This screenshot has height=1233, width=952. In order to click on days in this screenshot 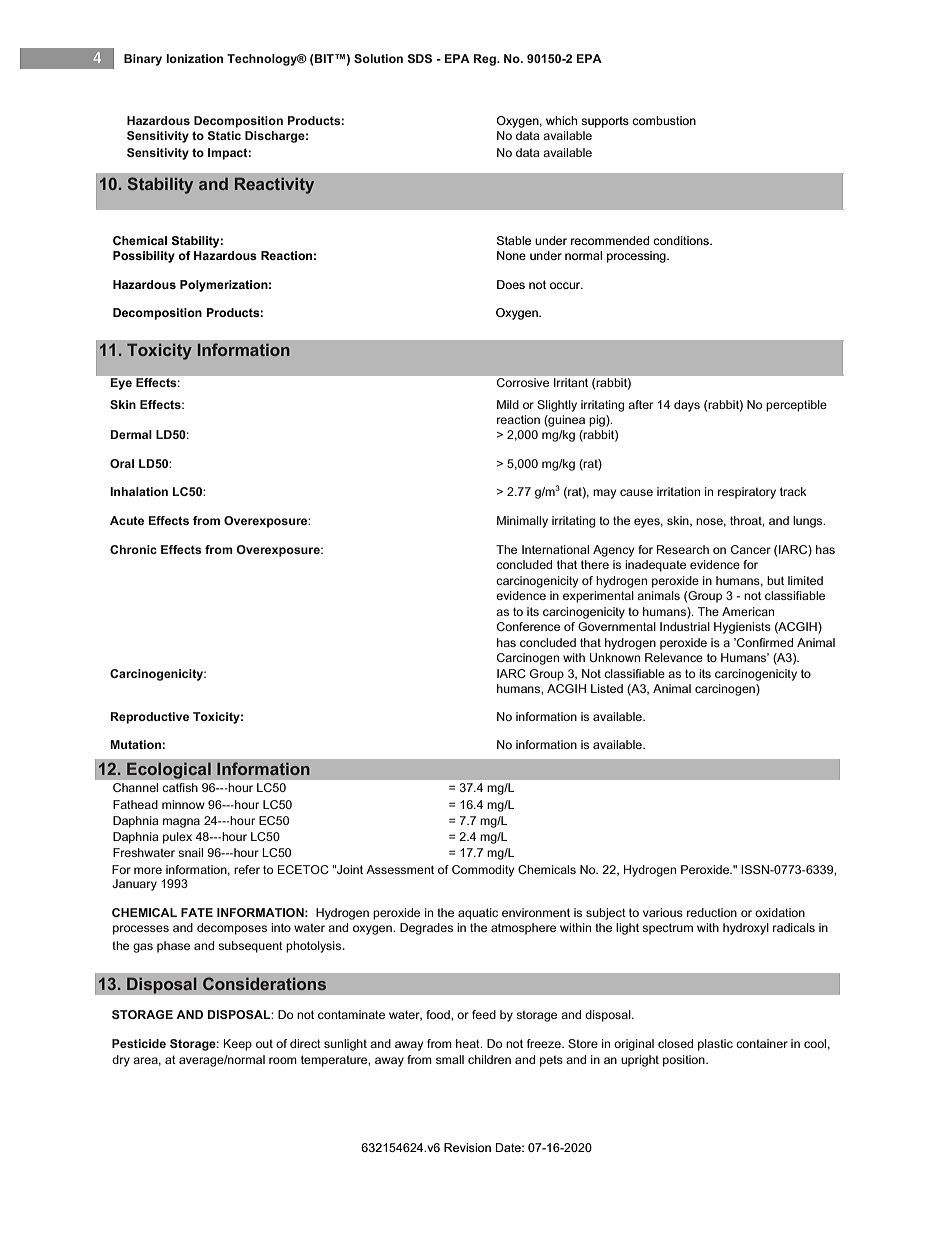, I will do `click(687, 406)`.
